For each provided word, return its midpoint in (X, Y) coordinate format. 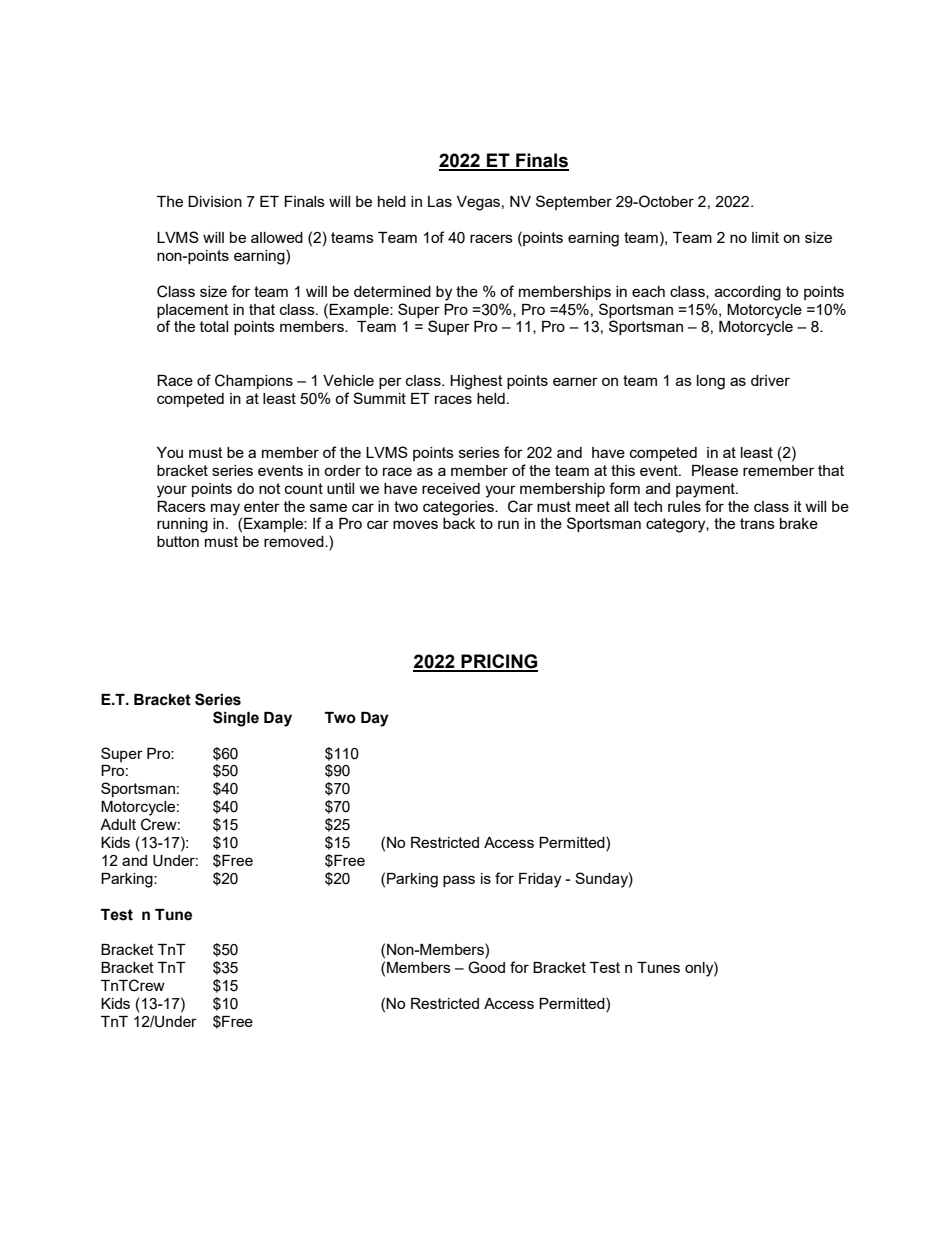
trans (757, 523)
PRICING (498, 662)
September (574, 202)
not (270, 488)
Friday (540, 880)
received (451, 488)
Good (486, 967)
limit (765, 237)
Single (236, 719)
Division (215, 201)
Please (715, 470)
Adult (118, 824)
